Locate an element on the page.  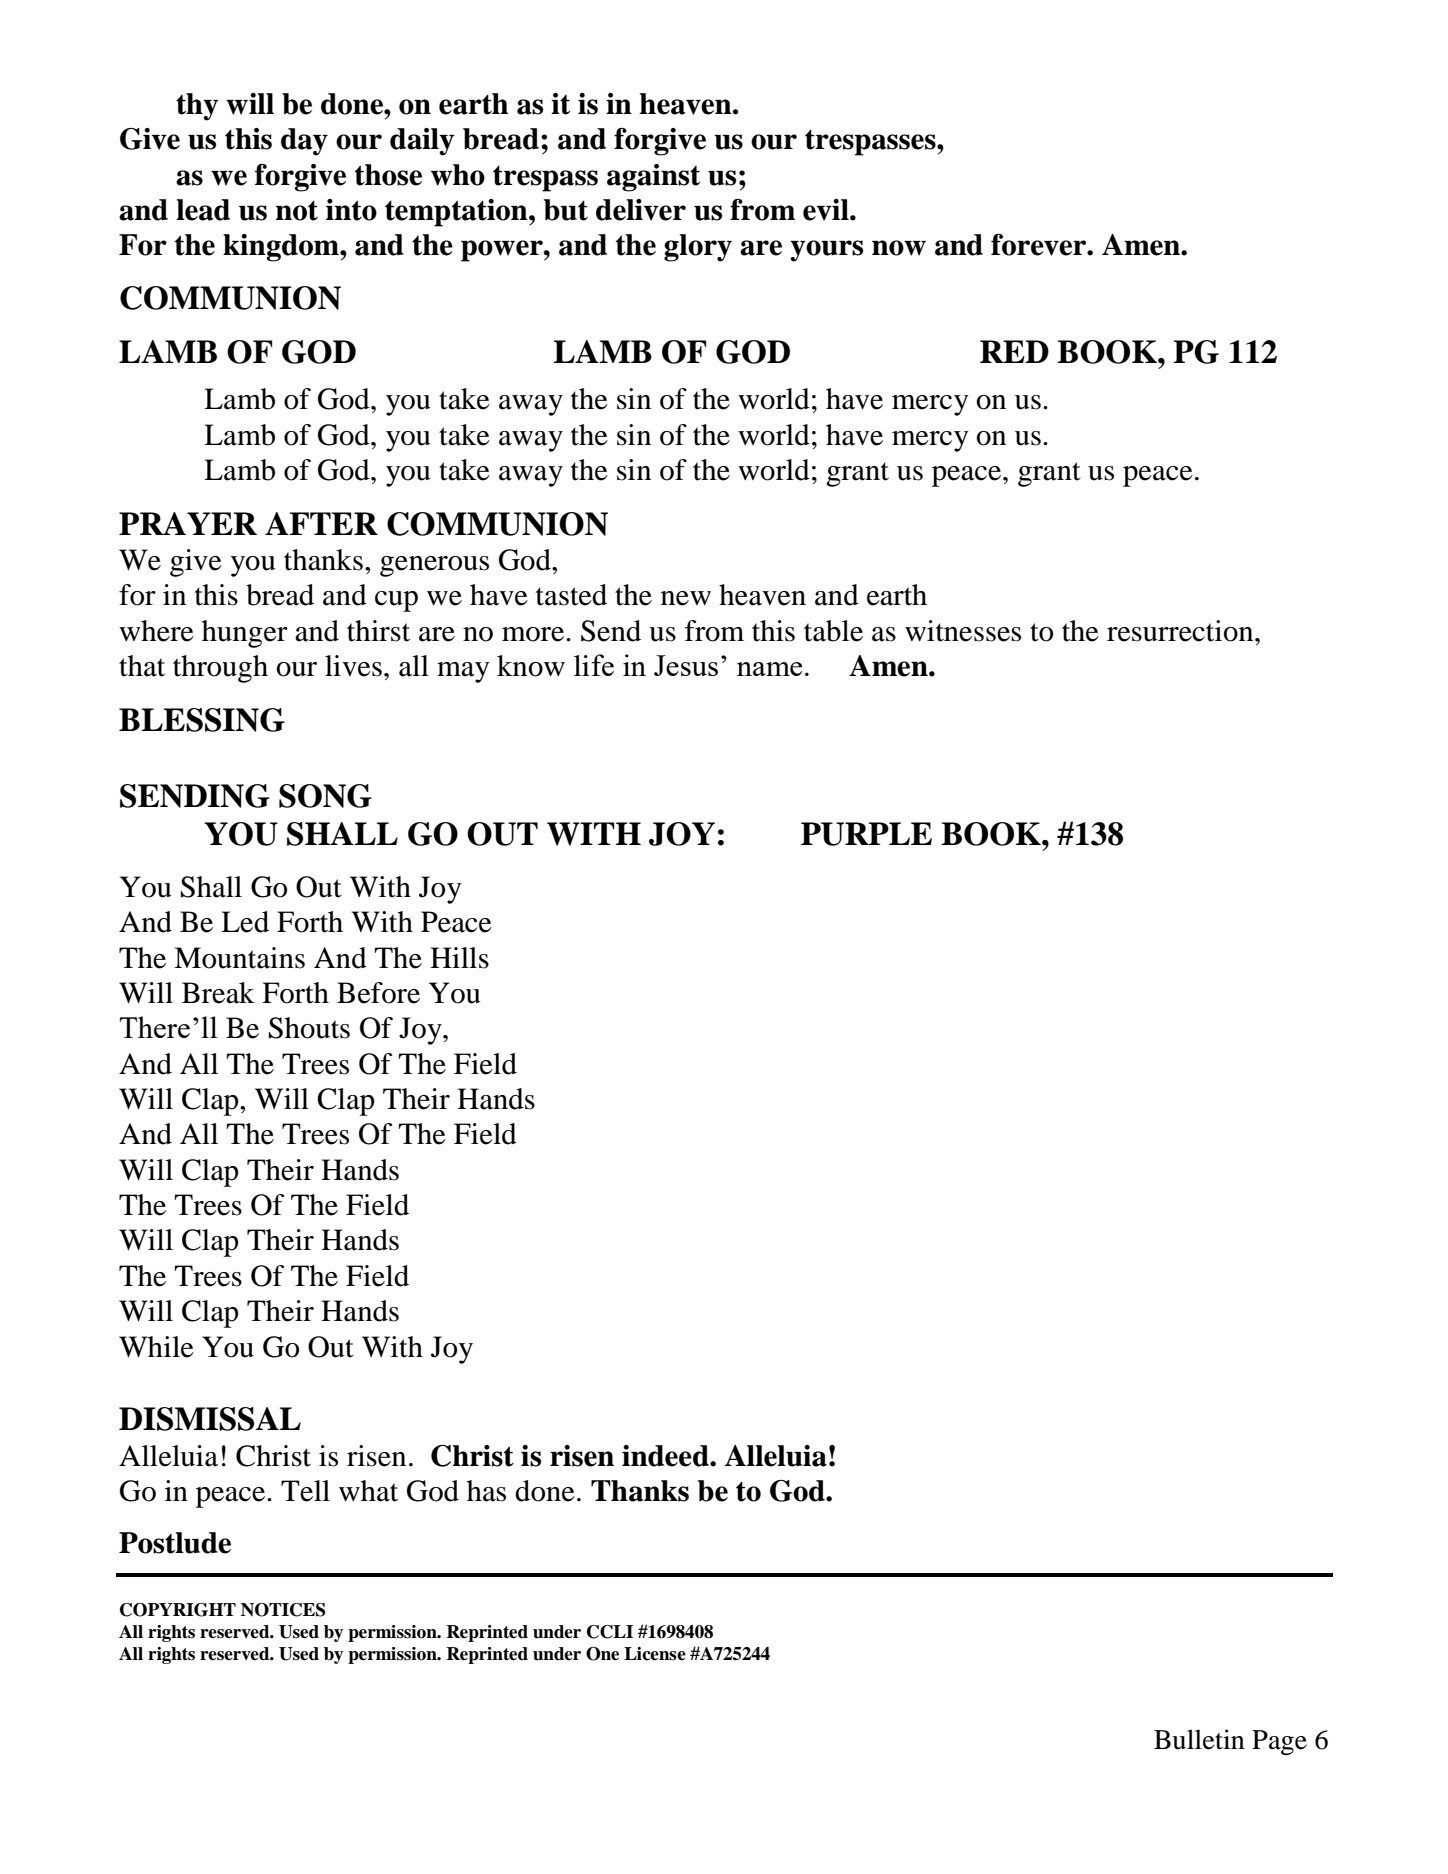
AFTER is located at coordinates (321, 523).
